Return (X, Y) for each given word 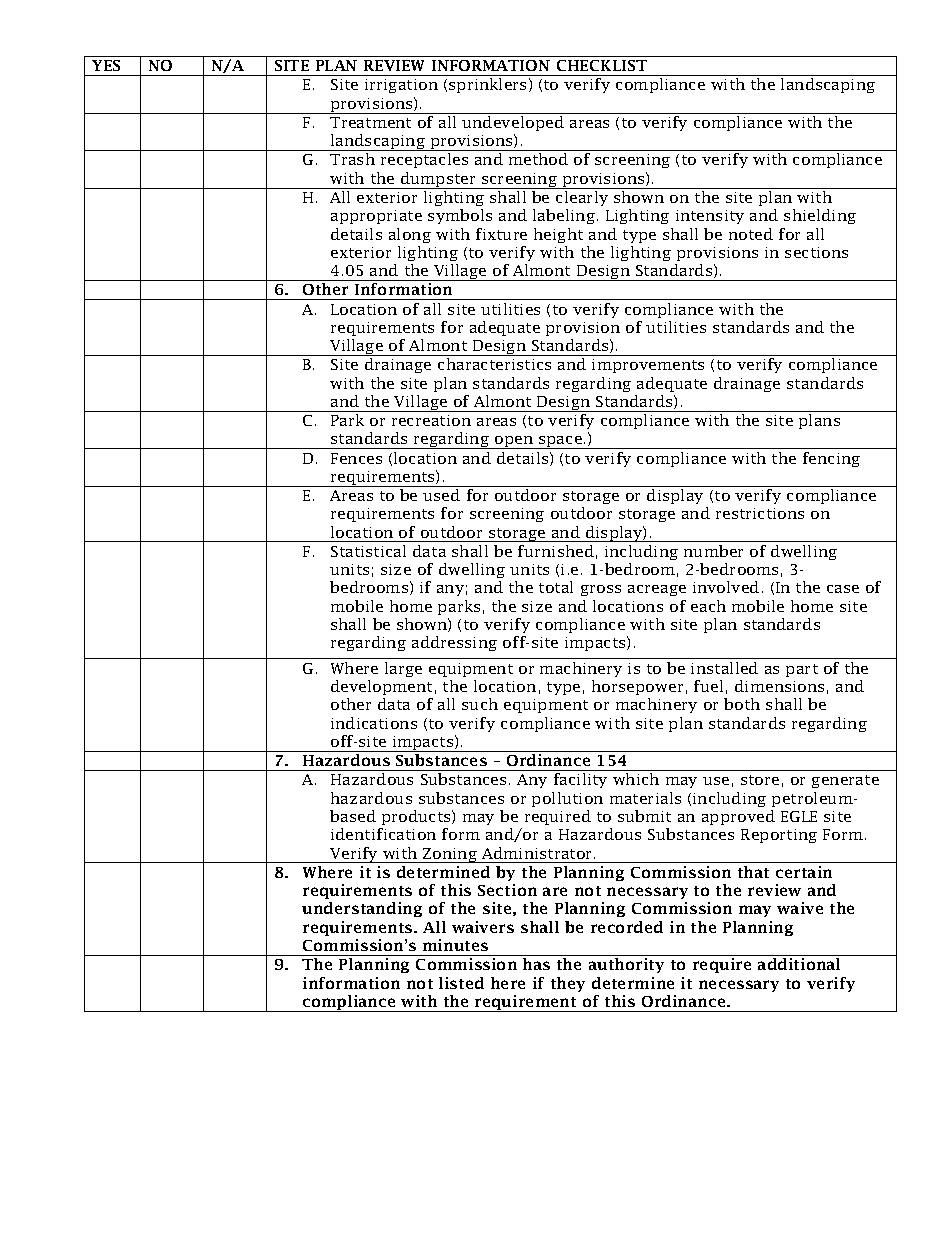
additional (799, 964)
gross (601, 590)
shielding (820, 216)
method (538, 159)
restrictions (760, 513)
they (568, 984)
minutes (455, 945)
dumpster (438, 180)
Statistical (368, 551)
